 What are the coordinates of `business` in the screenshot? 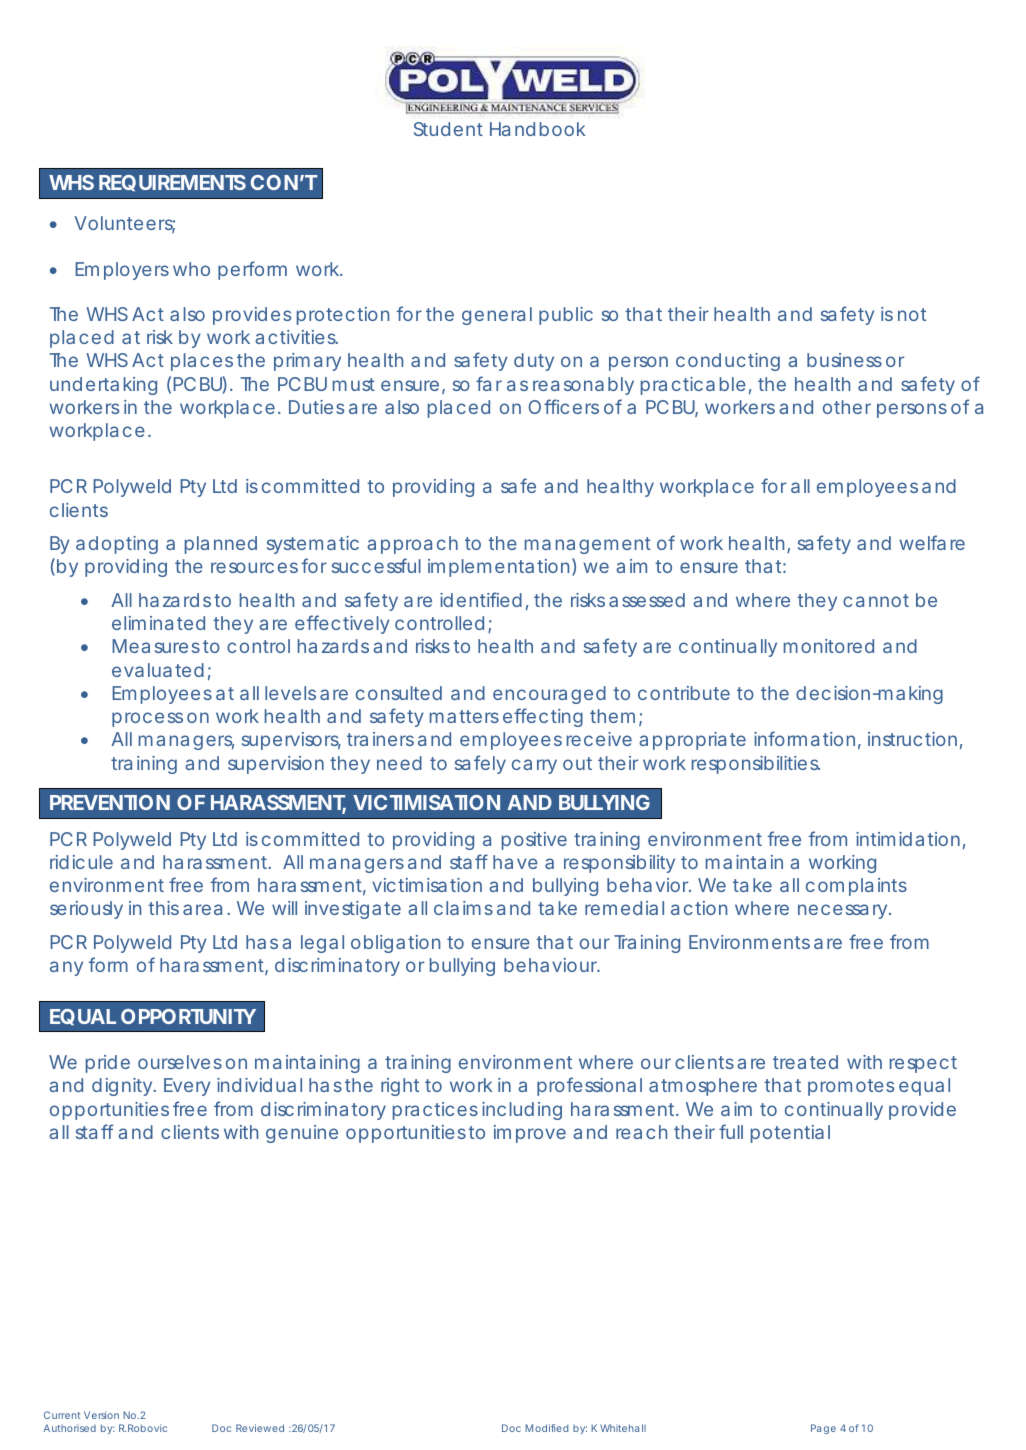 It's located at (844, 360).
